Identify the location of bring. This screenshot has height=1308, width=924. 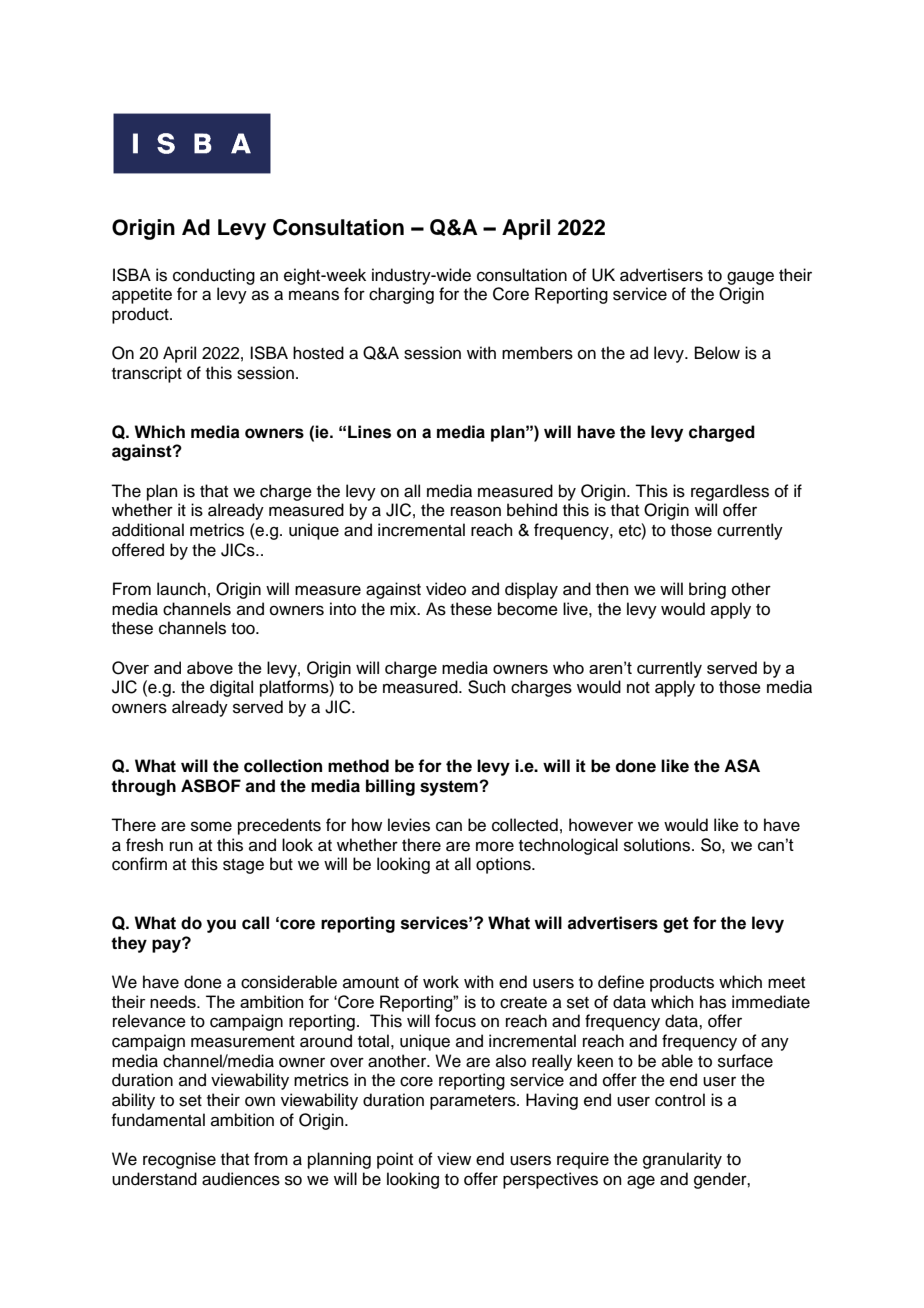
(707, 590).
